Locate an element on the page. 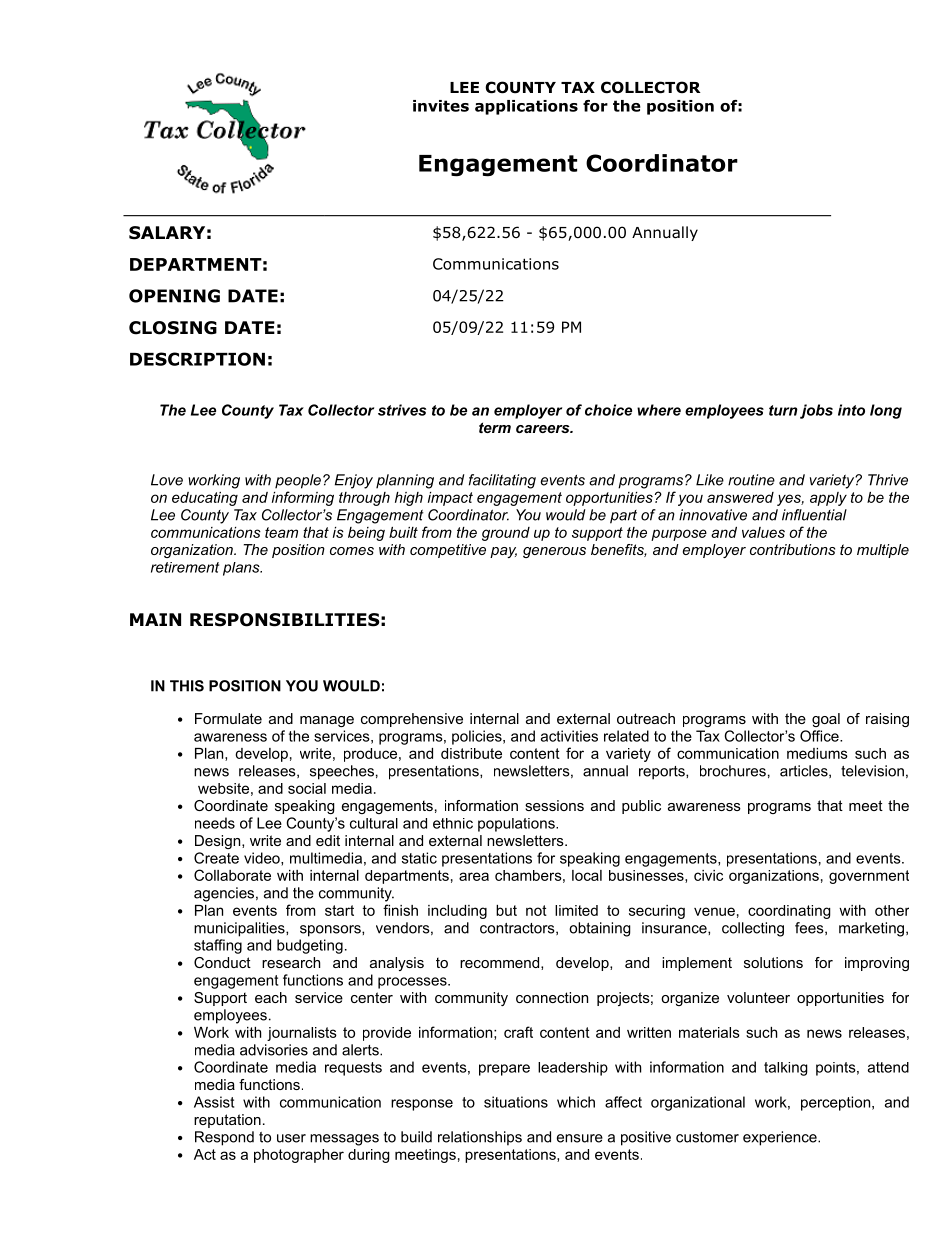  Collaborate is located at coordinates (232, 875).
